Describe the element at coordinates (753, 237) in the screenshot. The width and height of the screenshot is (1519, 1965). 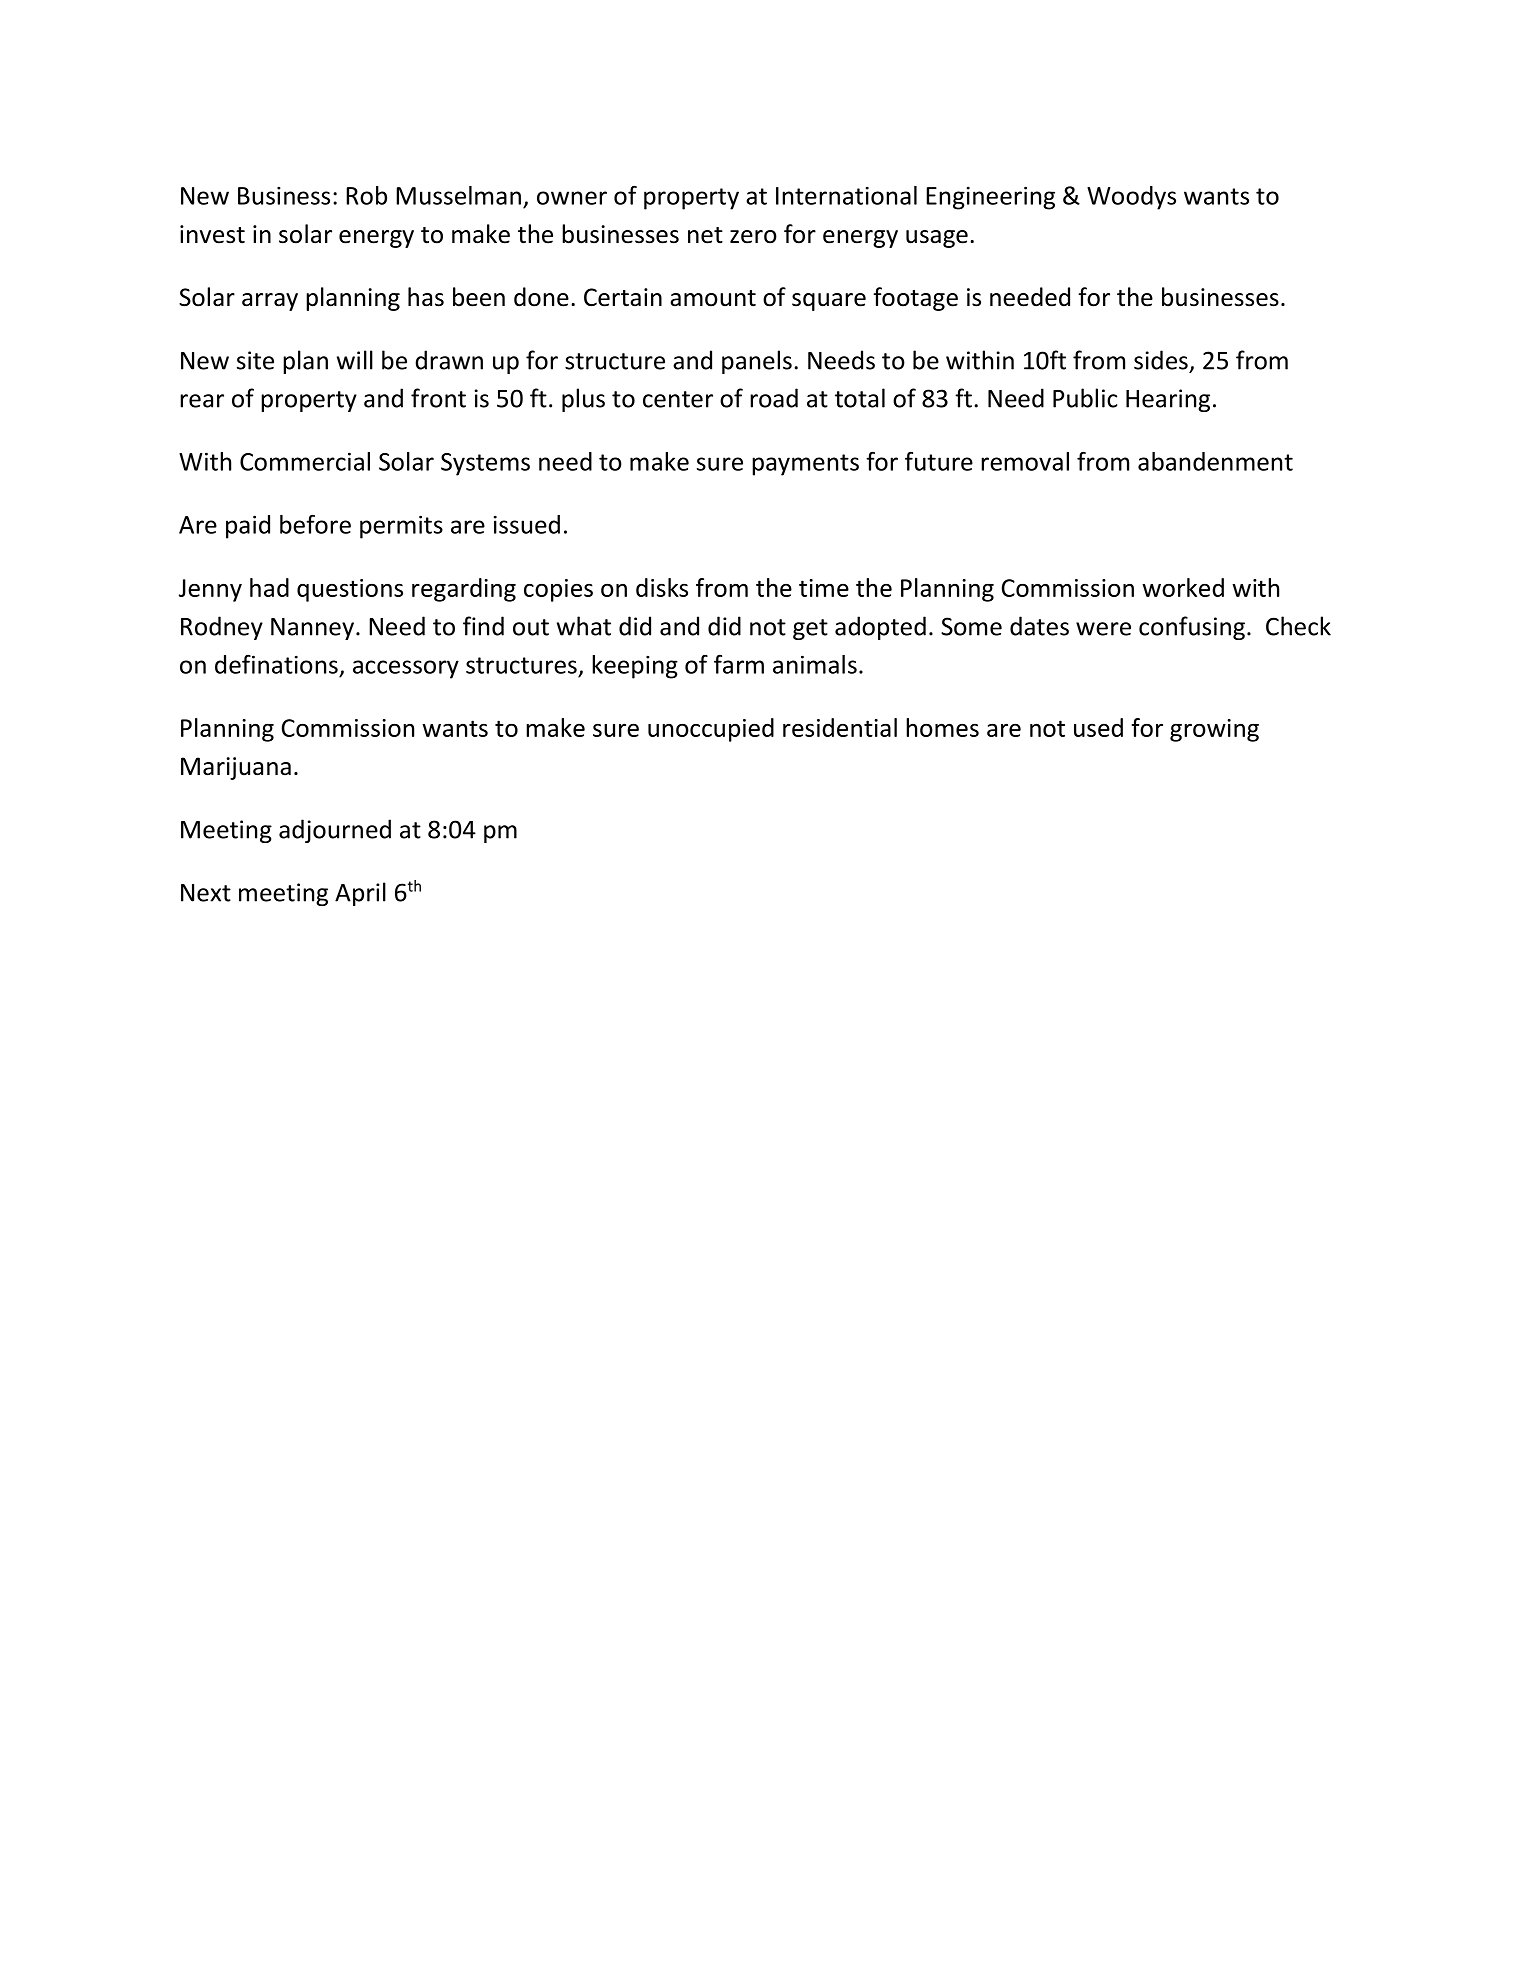
I see `zero` at that location.
